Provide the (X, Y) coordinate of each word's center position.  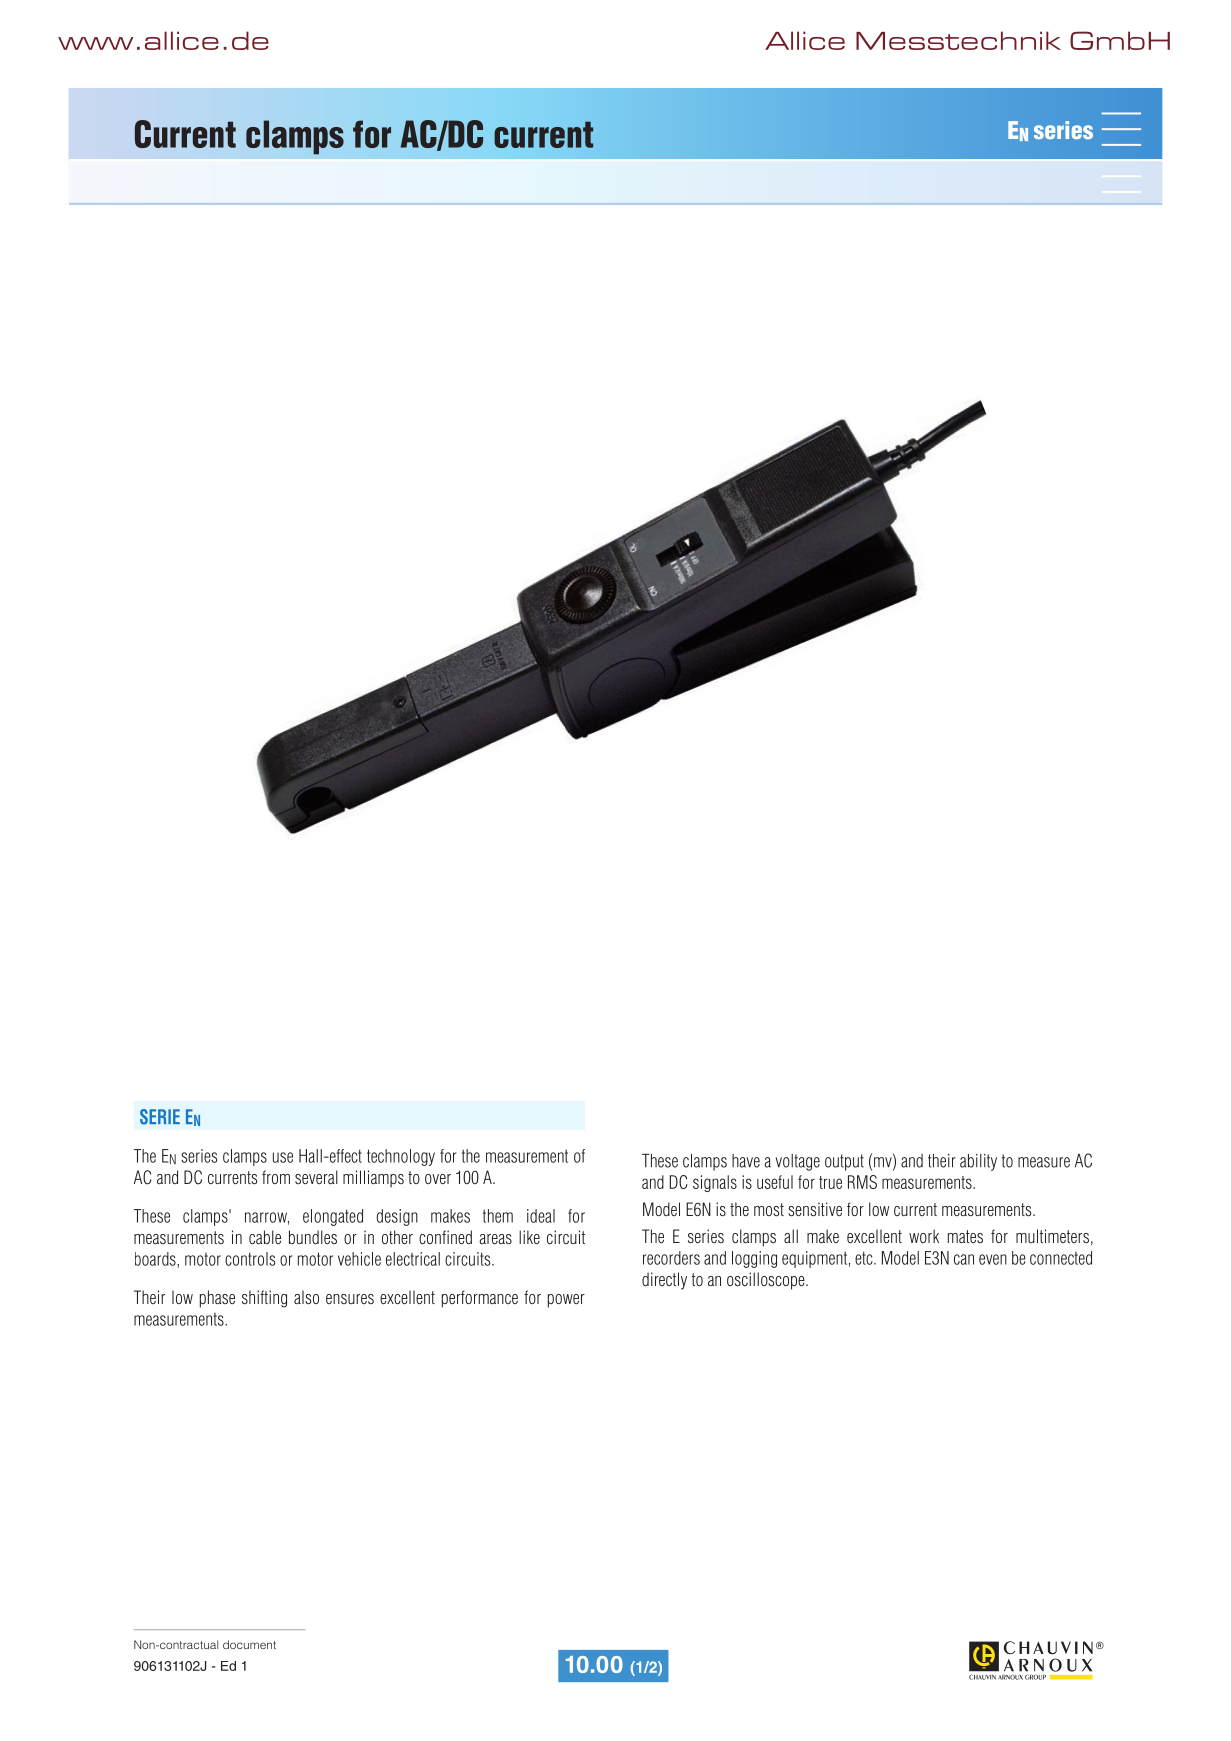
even (993, 1259)
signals (715, 1183)
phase (217, 1299)
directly (664, 1281)
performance (480, 1299)
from (276, 1177)
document (249, 1644)
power (566, 1301)
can (964, 1259)
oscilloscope (767, 1281)
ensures (350, 1299)
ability (978, 1162)
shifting (264, 1299)
